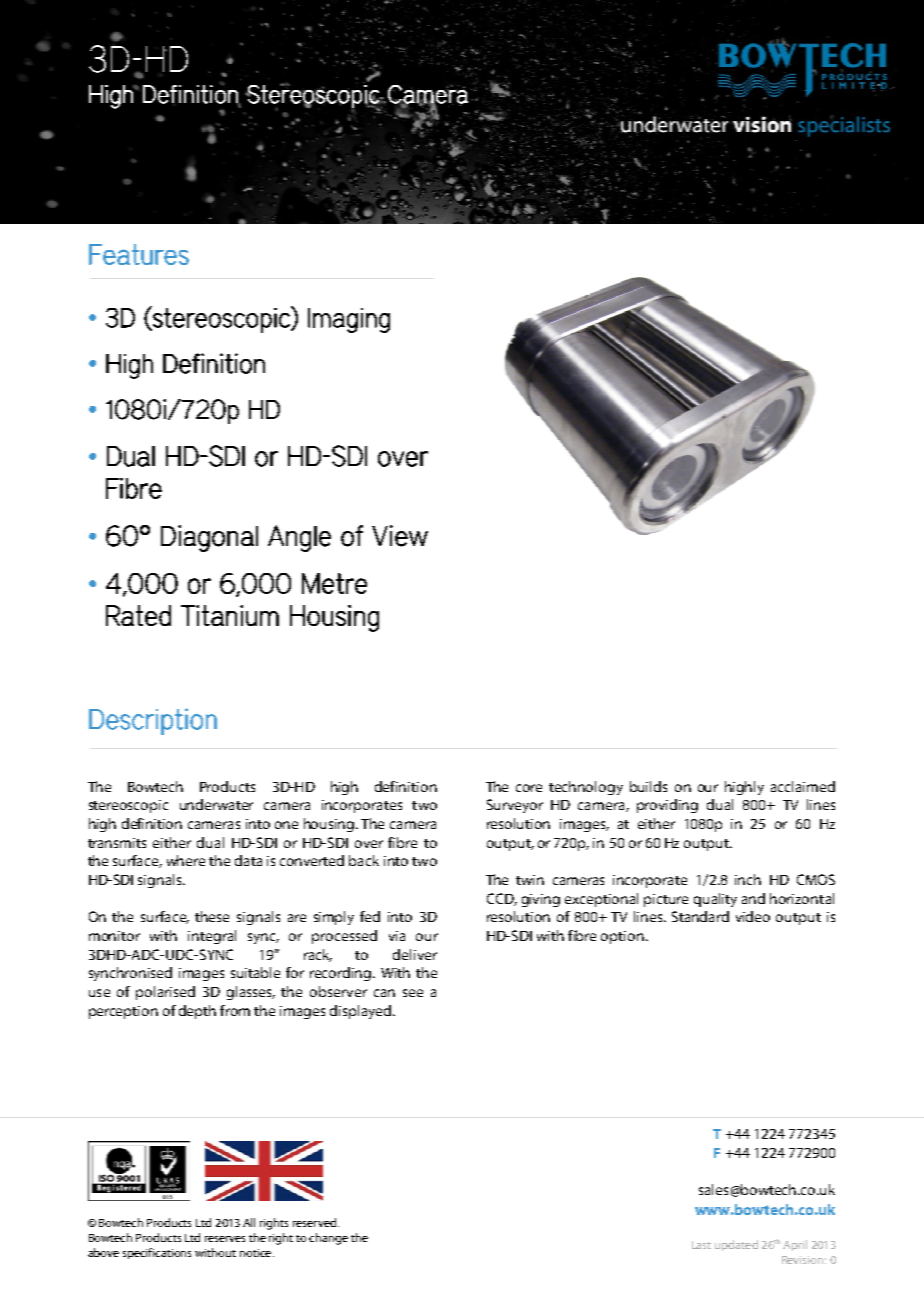 This image has height=1308, width=924. What do you see at coordinates (230, 615) in the image?
I see `Titanium` at bounding box center [230, 615].
